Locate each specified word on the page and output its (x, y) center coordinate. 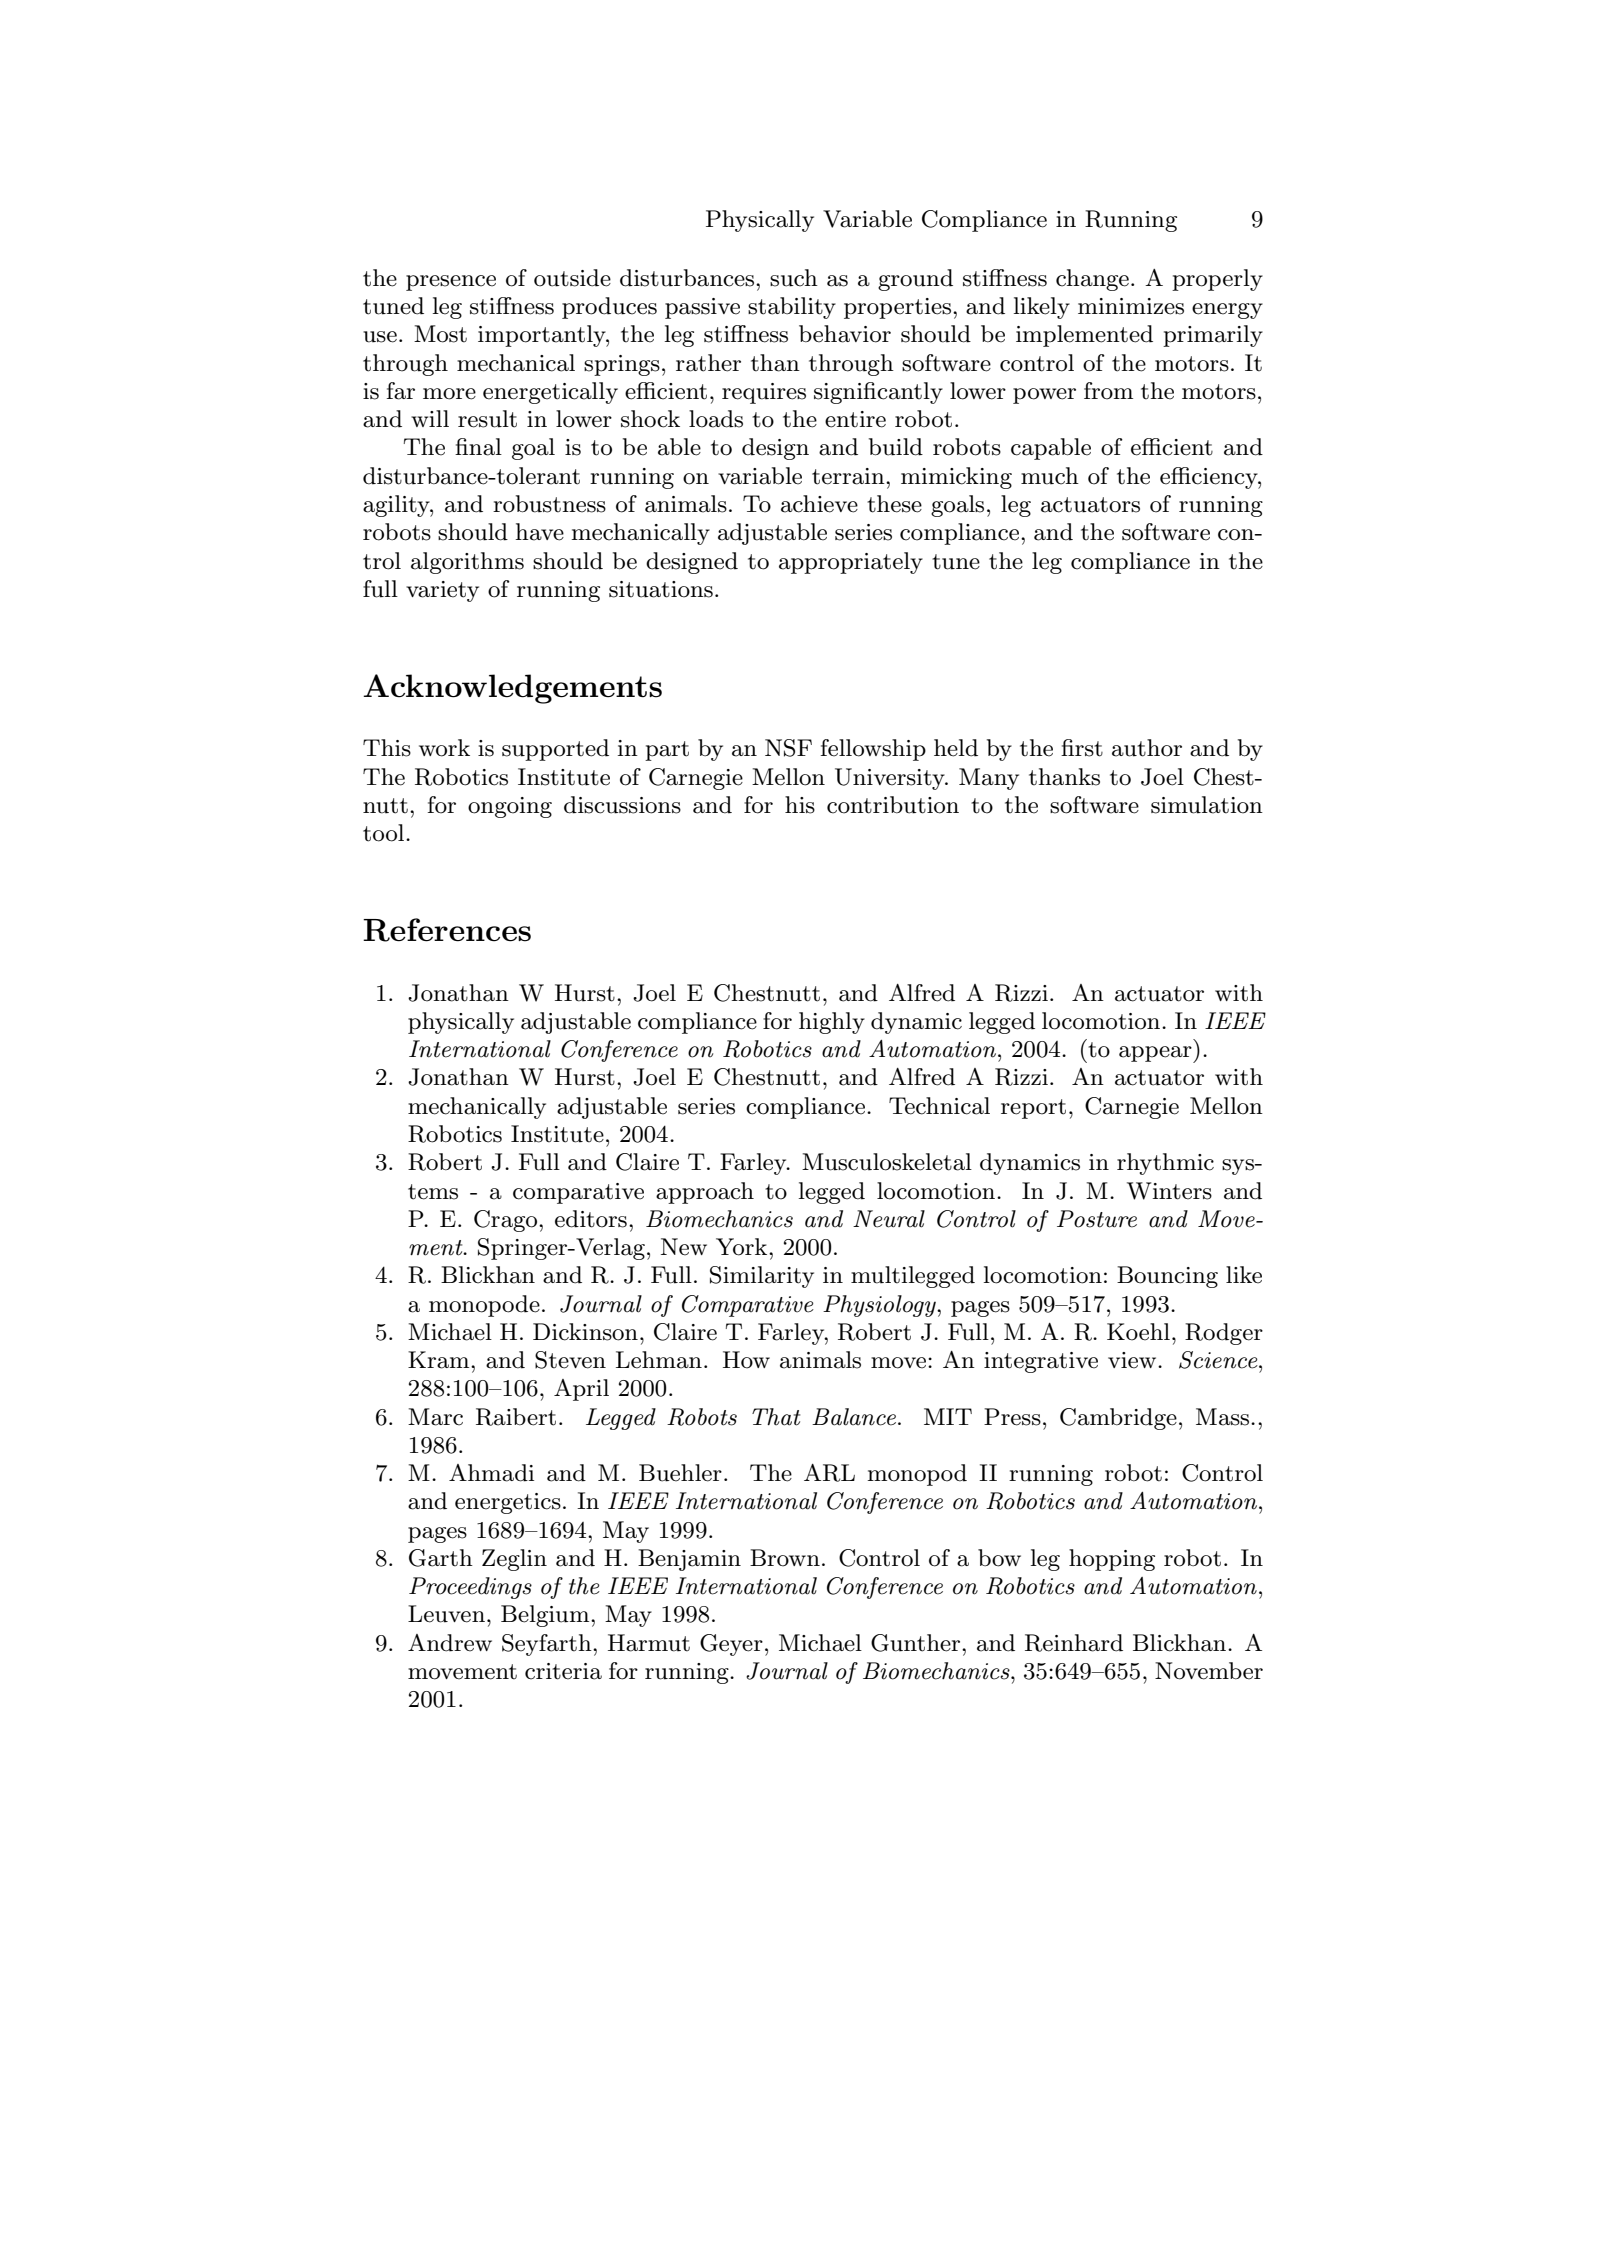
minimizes (1131, 306)
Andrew (450, 1643)
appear (1156, 1054)
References (447, 930)
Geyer (731, 1645)
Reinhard (1074, 1643)
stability (792, 308)
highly (832, 1023)
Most (440, 334)
